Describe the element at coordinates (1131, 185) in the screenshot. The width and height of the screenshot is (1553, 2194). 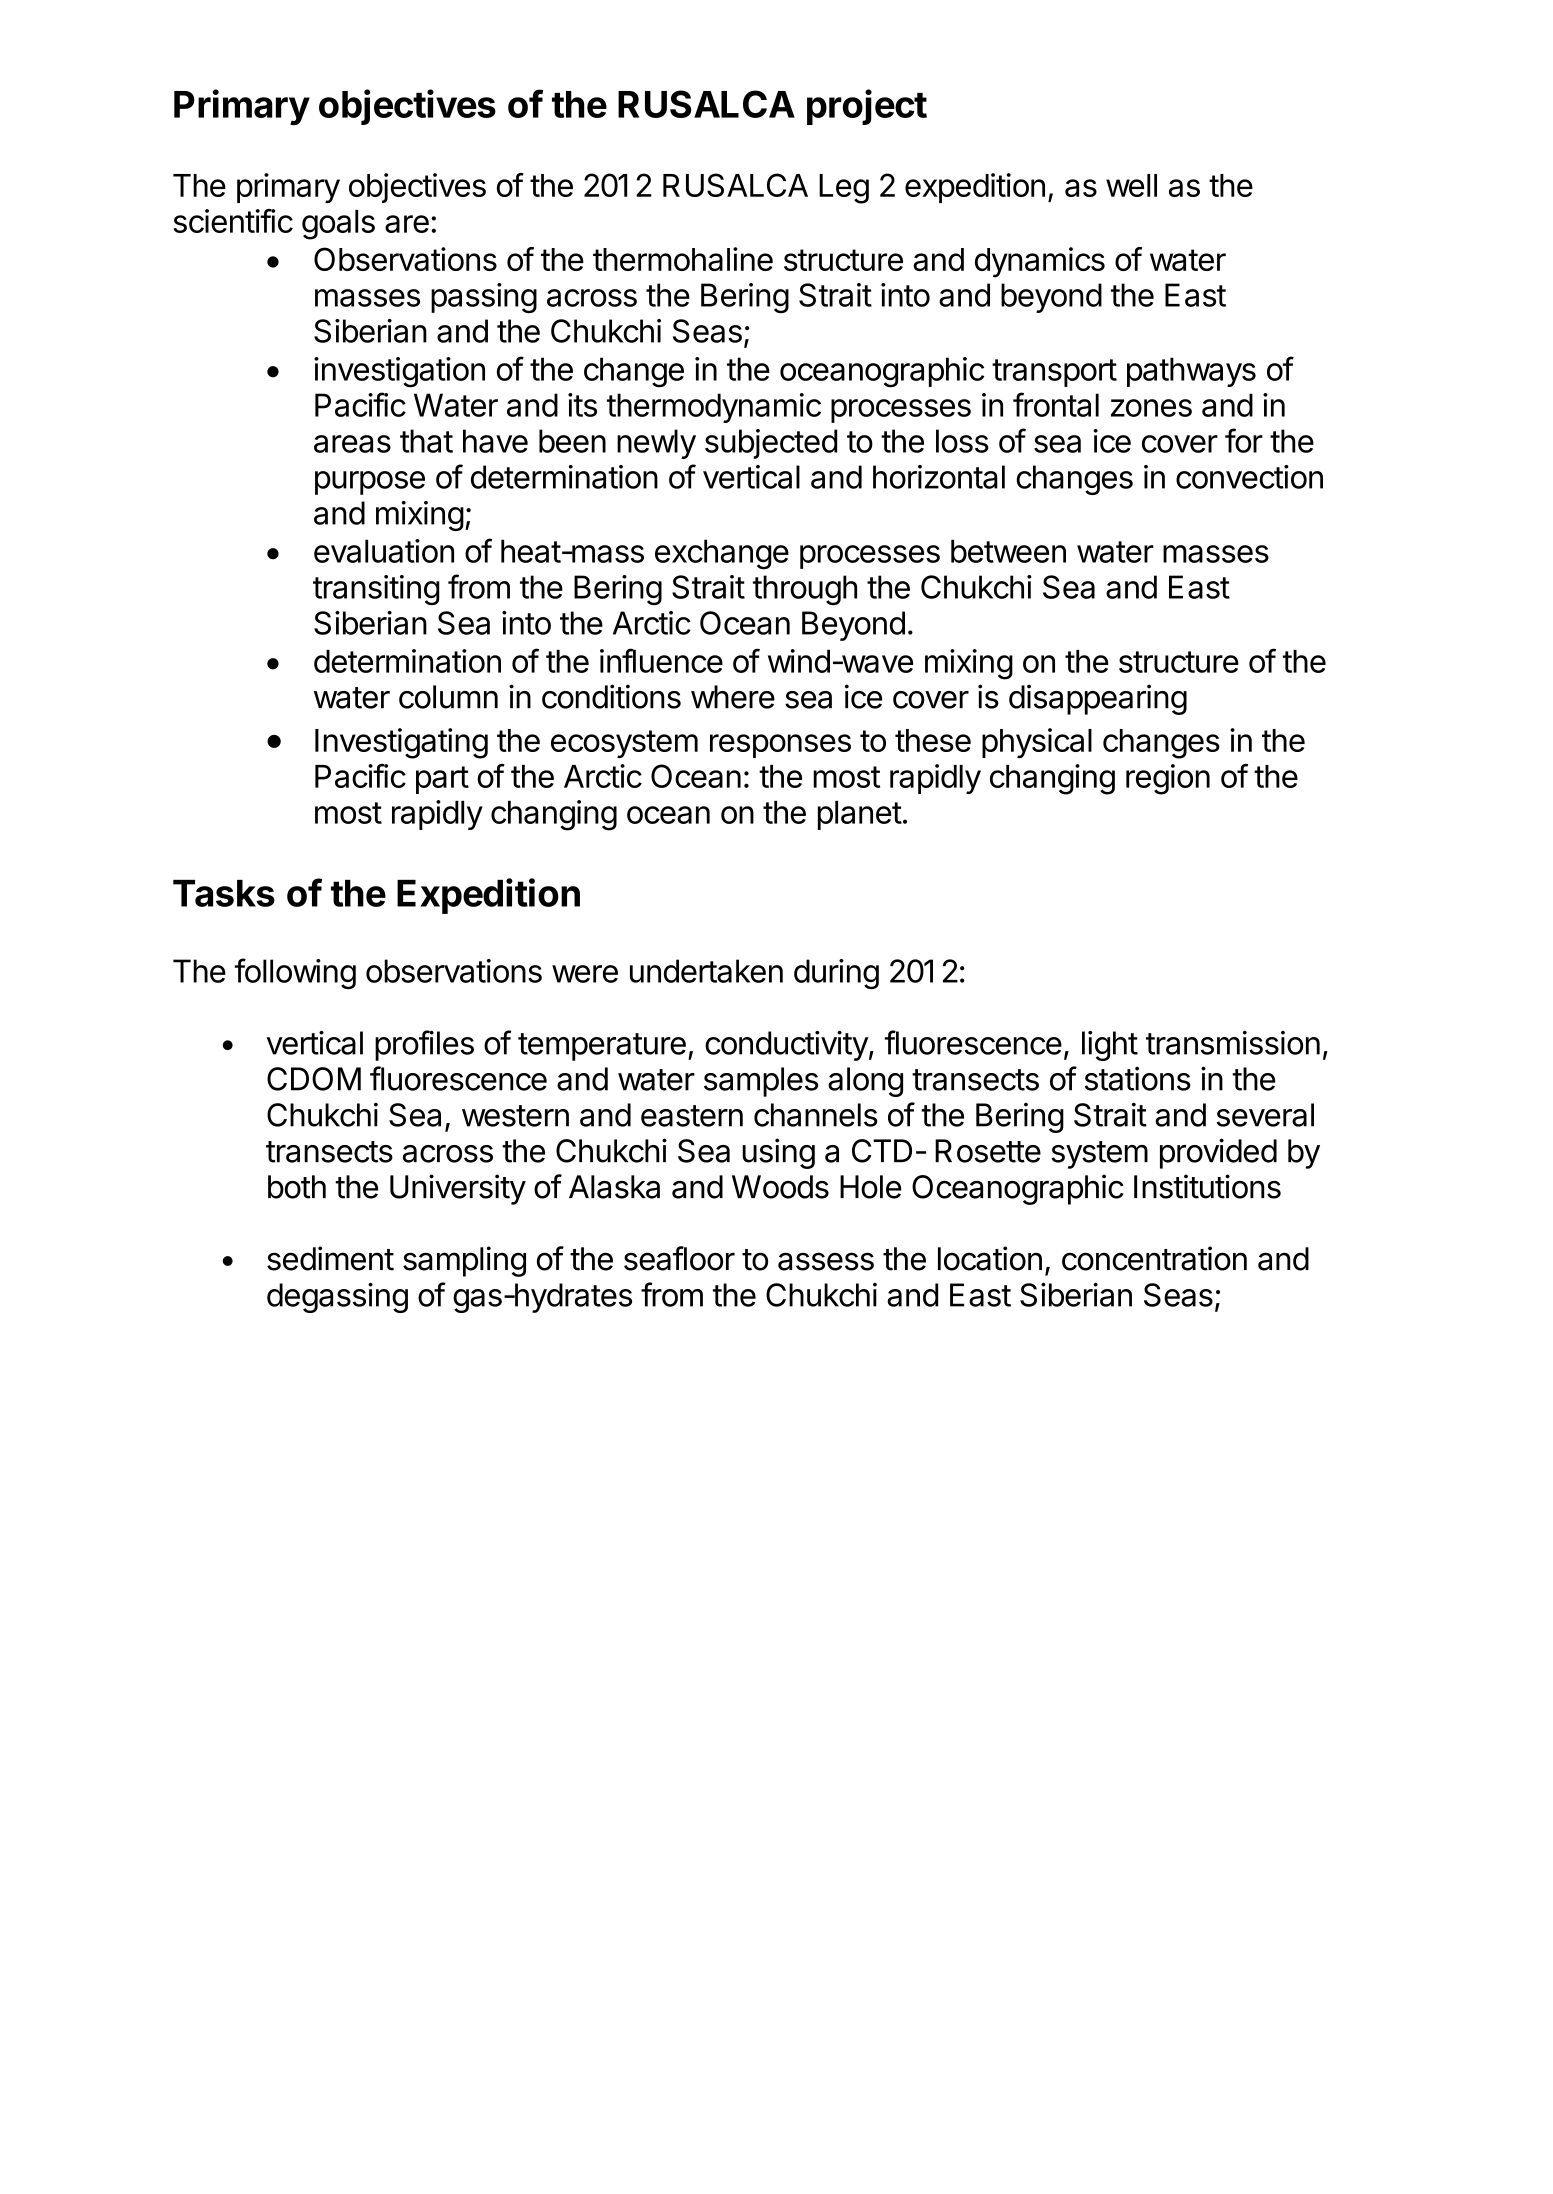
I see `well` at that location.
